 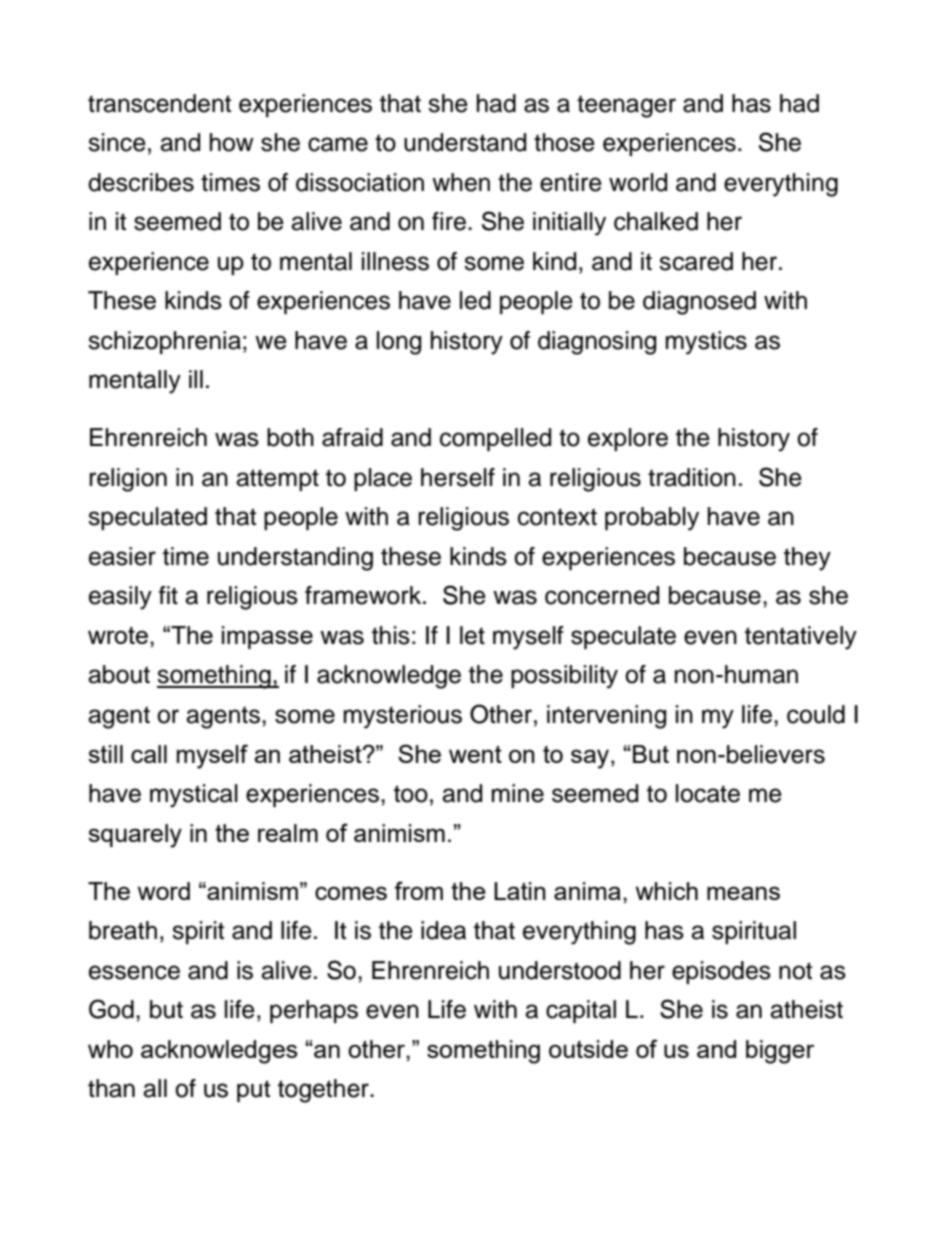 What do you see at coordinates (149, 754) in the screenshot?
I see `call` at bounding box center [149, 754].
